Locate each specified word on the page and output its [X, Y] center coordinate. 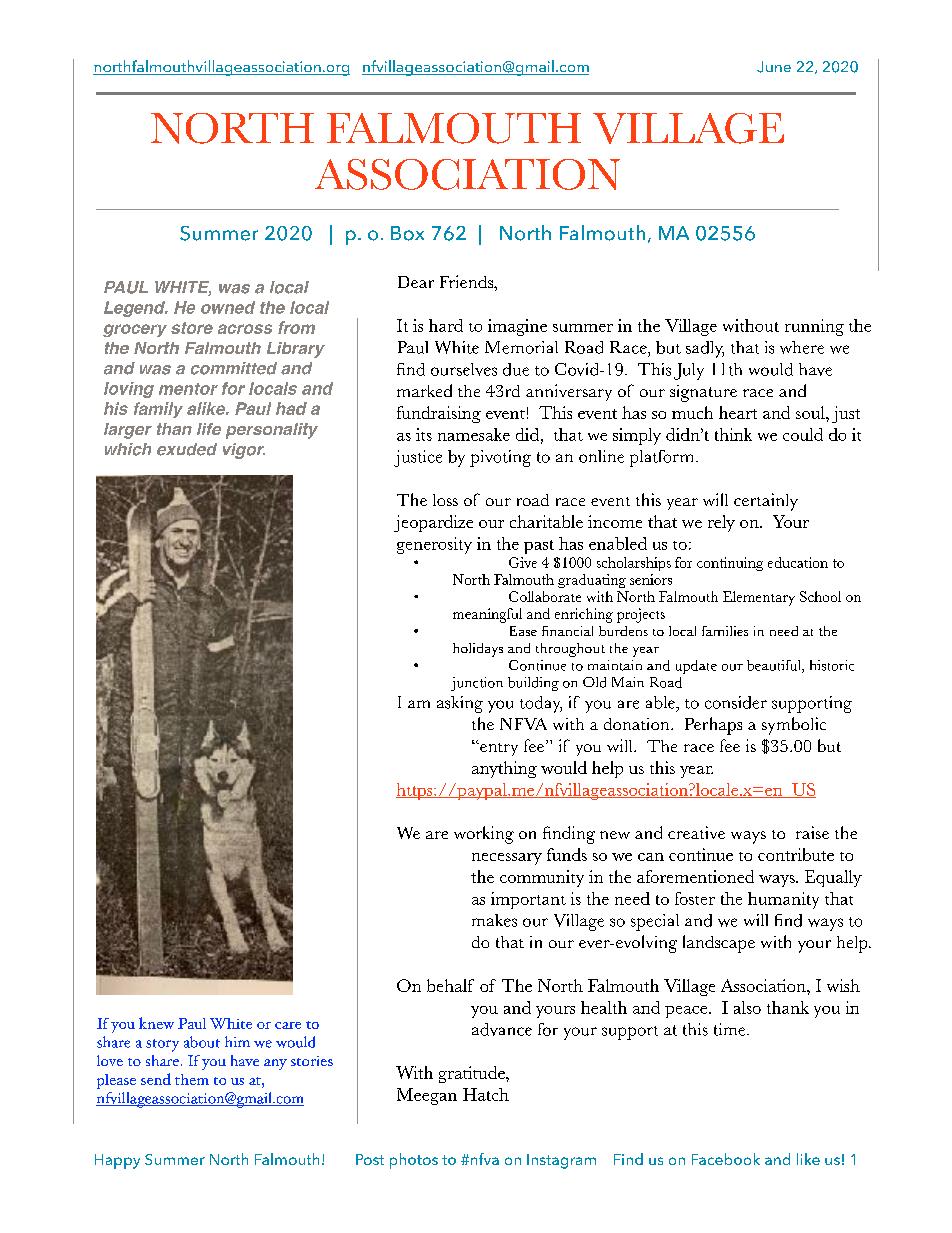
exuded [187, 449]
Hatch [486, 1094]
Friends [467, 281]
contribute [796, 854]
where [802, 347]
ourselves [464, 369]
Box [407, 233]
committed [234, 368]
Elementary [759, 598]
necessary [507, 859]
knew [156, 1023]
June [774, 67]
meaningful [487, 615]
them [192, 1079]
